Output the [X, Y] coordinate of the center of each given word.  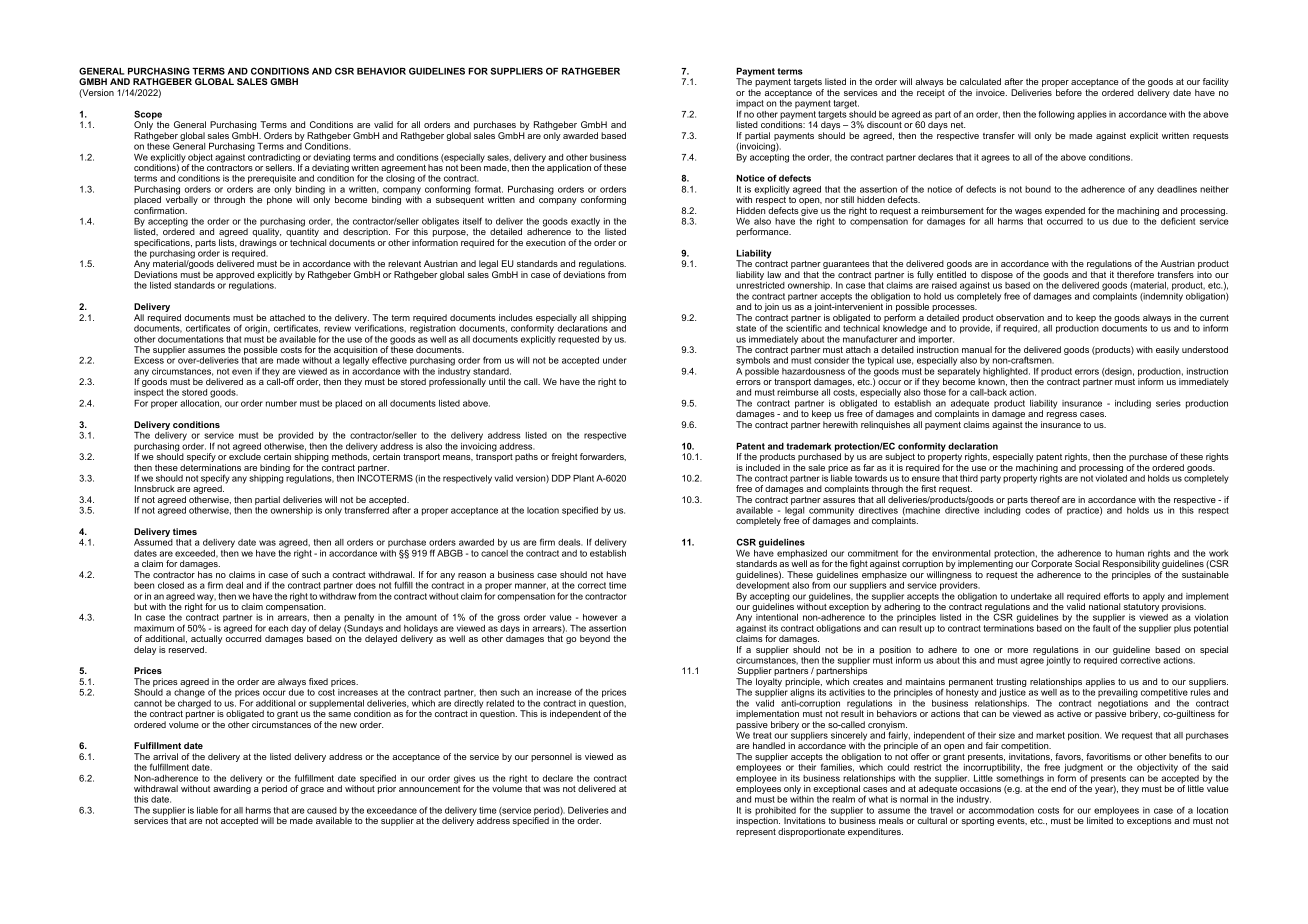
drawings [258, 245]
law [774, 274]
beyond [595, 639]
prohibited [776, 812]
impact [750, 105]
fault [1101, 627]
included [763, 467]
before [1069, 92]
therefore [1135, 274]
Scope [148, 116]
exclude [245, 455]
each [278, 628]
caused [322, 810]
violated [1111, 478]
